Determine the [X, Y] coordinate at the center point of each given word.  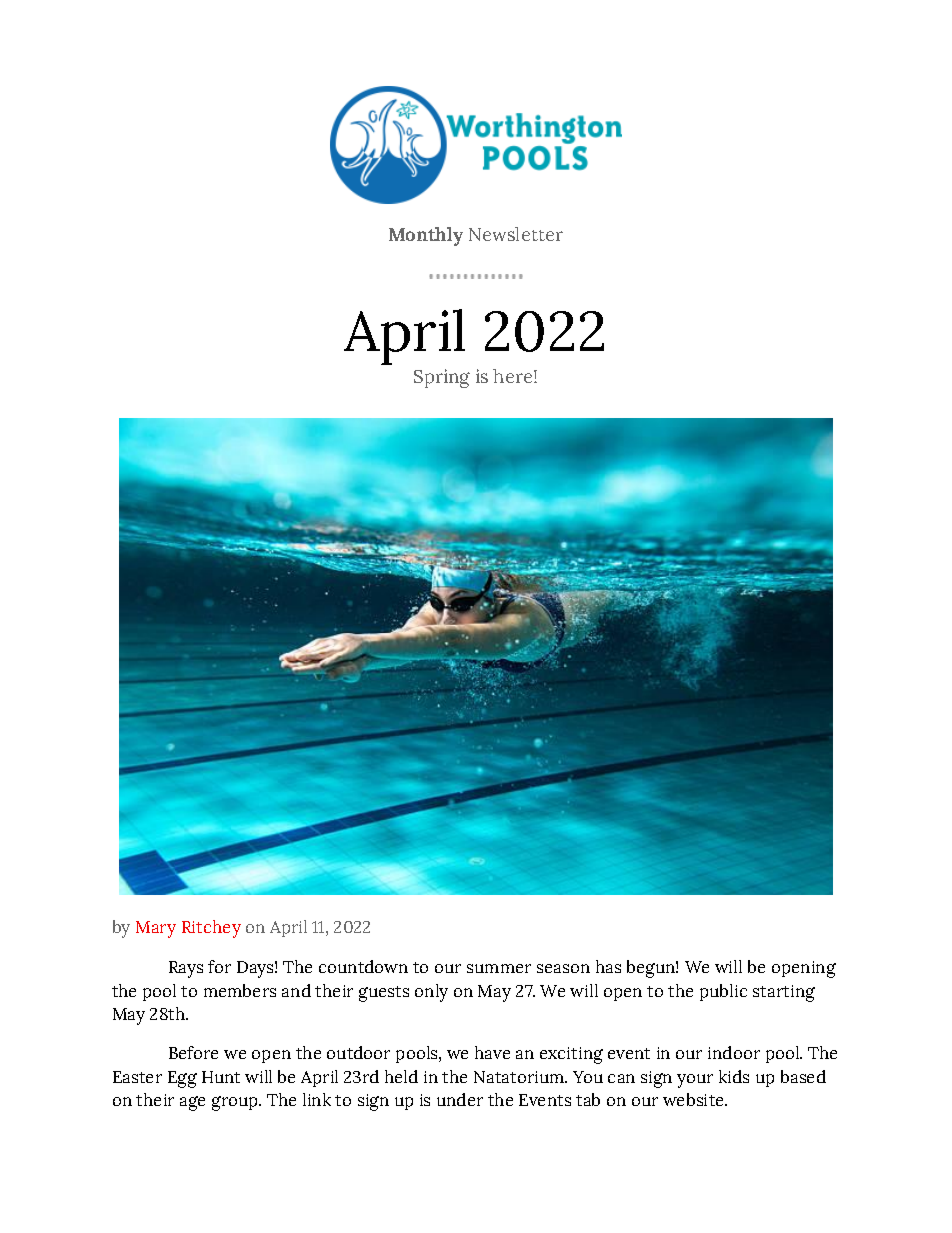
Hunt [221, 1077]
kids [734, 1076]
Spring [442, 378]
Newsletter [516, 234]
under [460, 1099]
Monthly [426, 236]
